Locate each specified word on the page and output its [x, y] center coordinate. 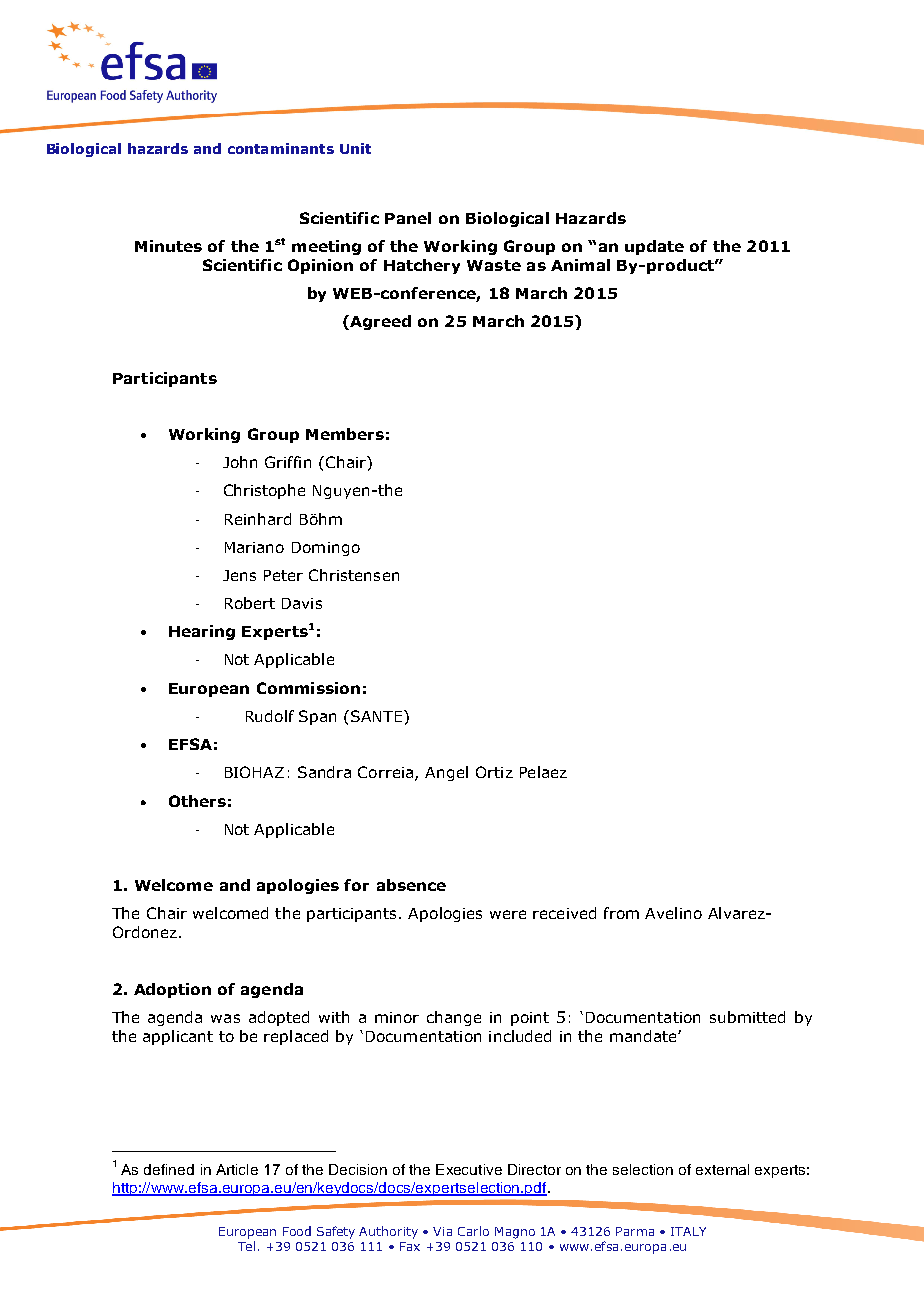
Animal [580, 265]
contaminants [281, 148]
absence [411, 885]
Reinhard [258, 519]
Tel [246, 1246]
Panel [408, 218]
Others [197, 801]
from [621, 913]
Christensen [354, 575]
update [654, 247]
